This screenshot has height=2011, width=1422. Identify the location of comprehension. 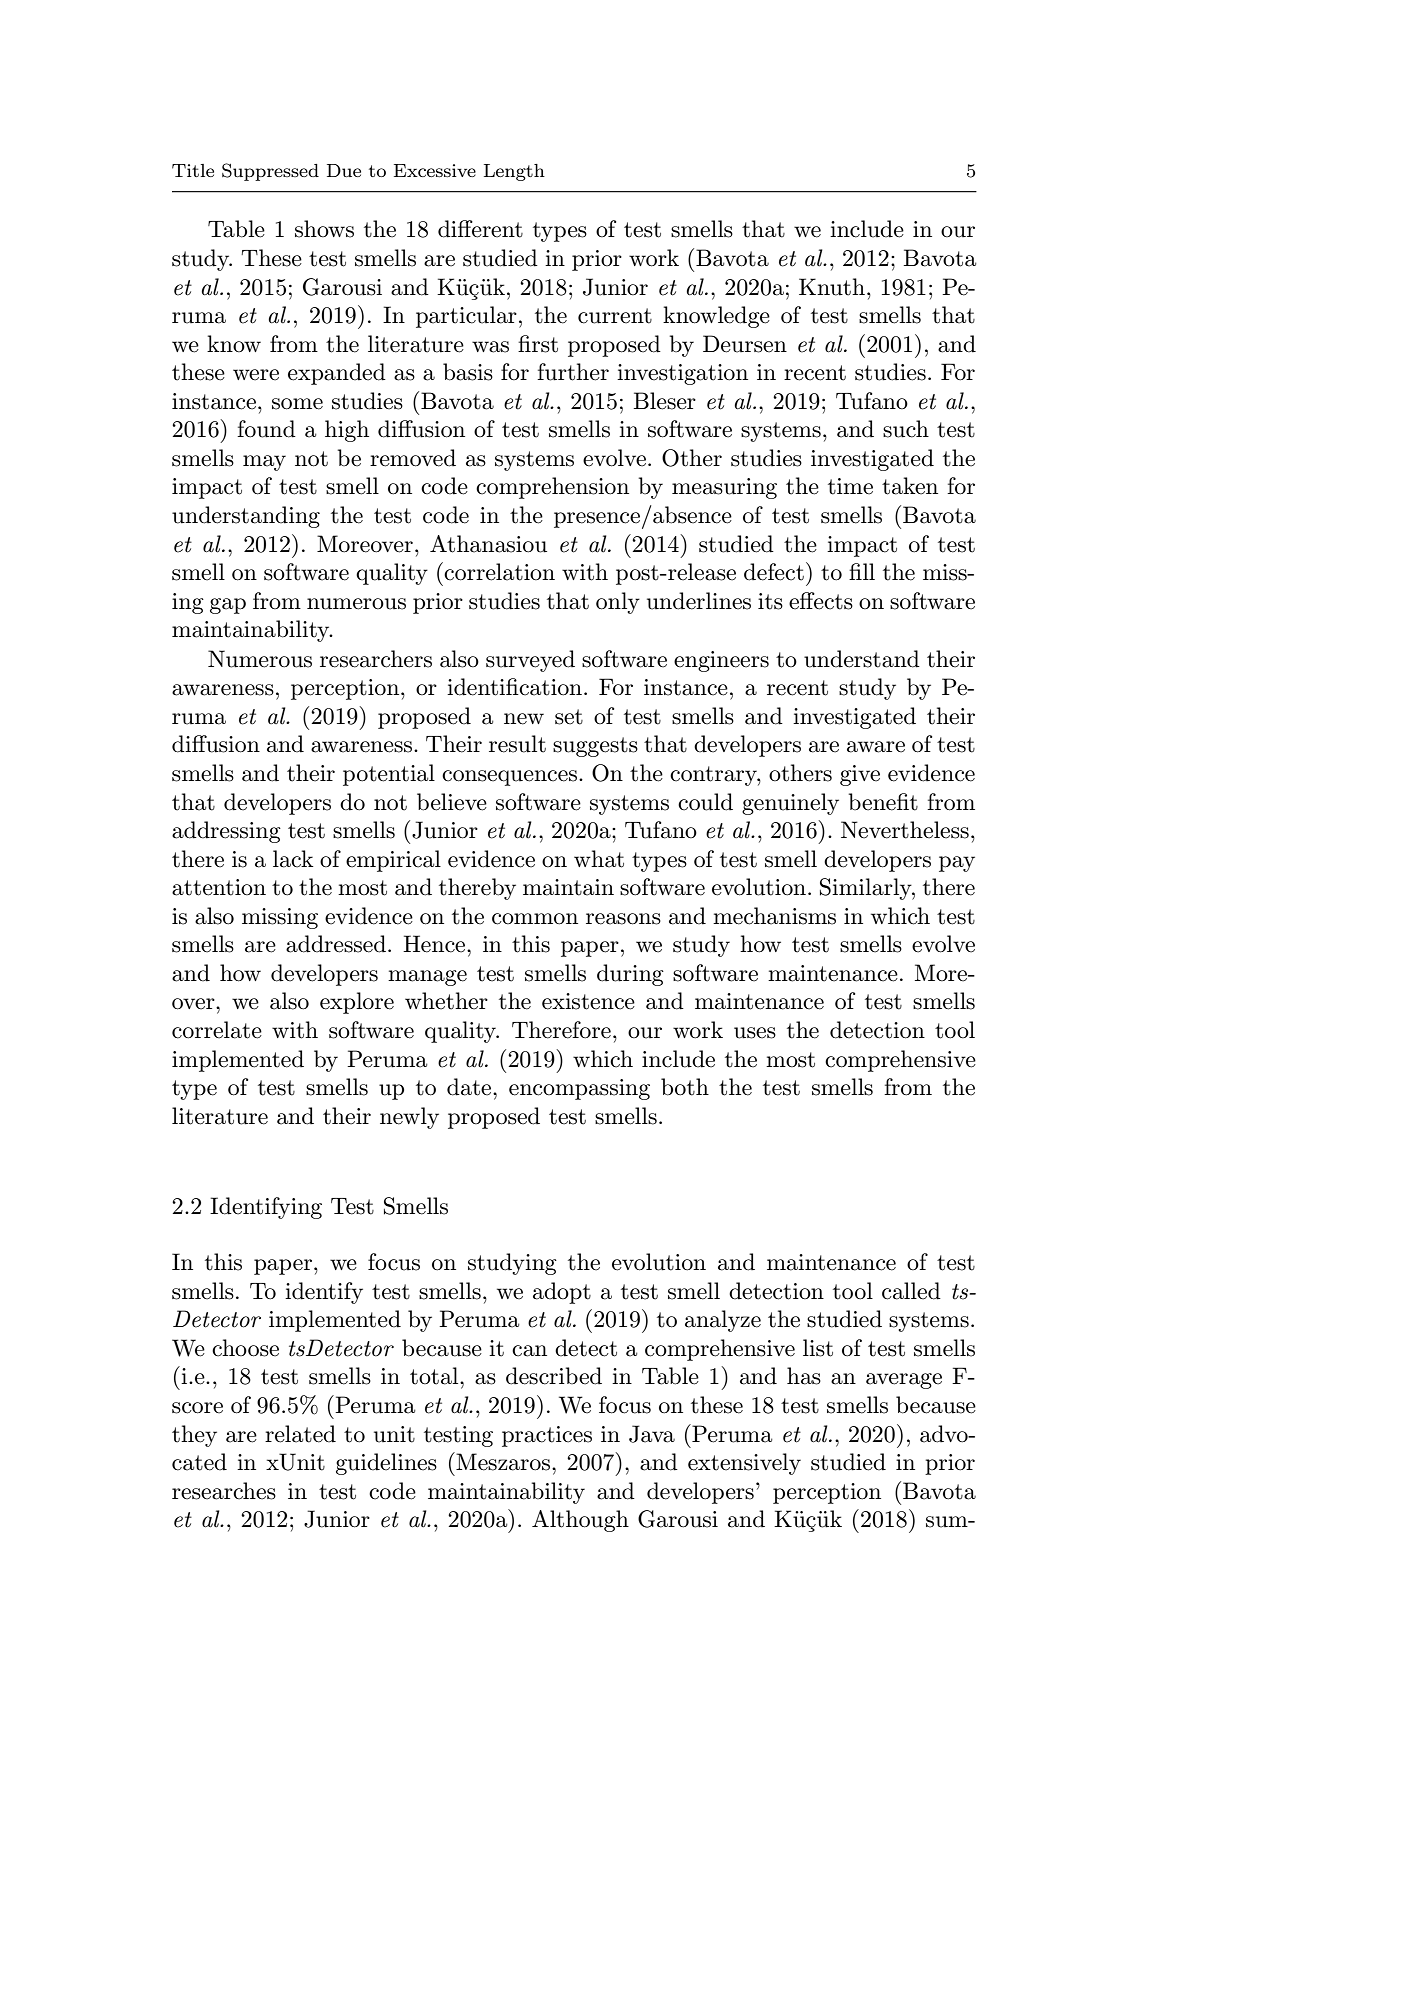
(552, 488).
